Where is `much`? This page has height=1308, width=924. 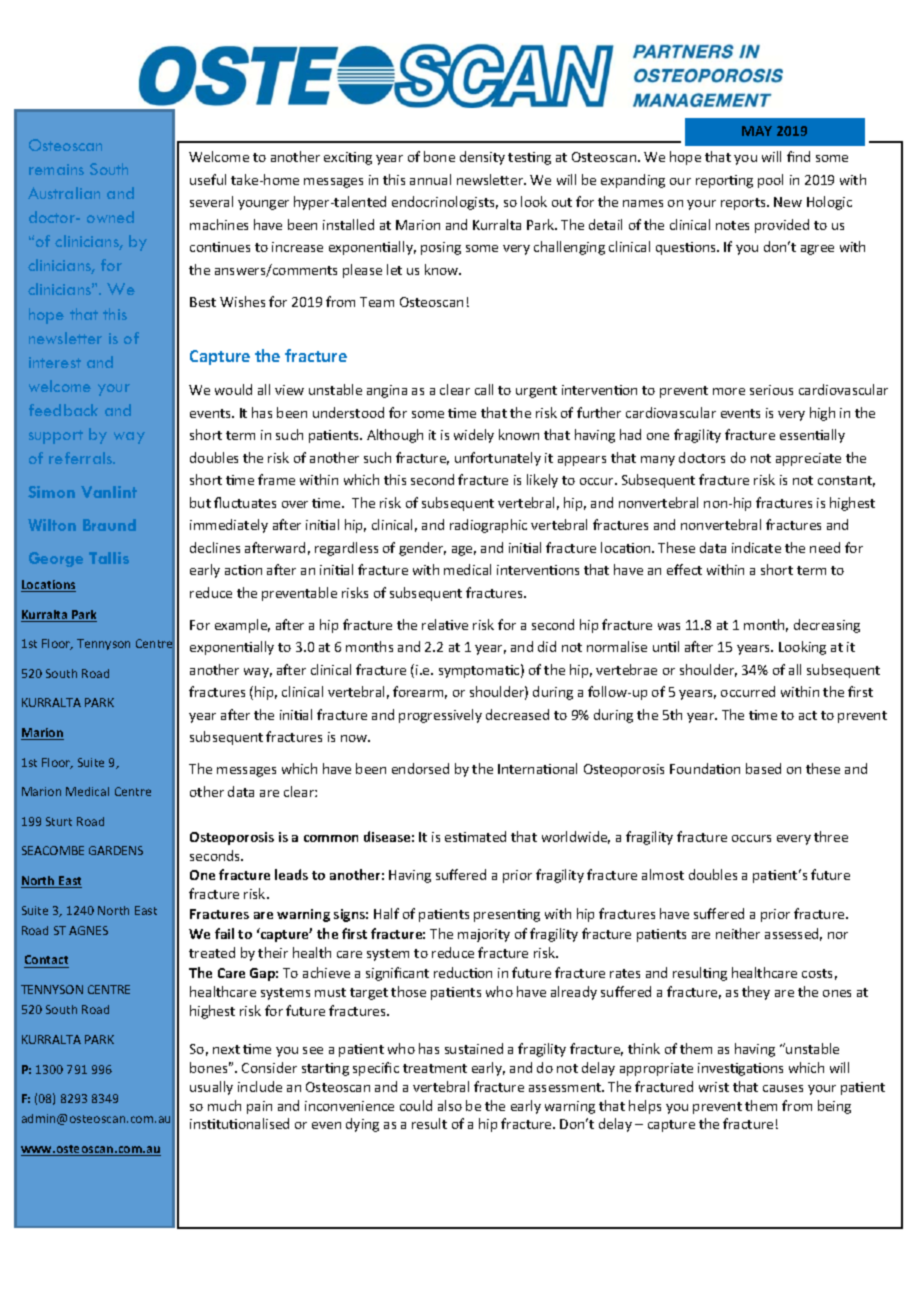 much is located at coordinates (224, 1105).
